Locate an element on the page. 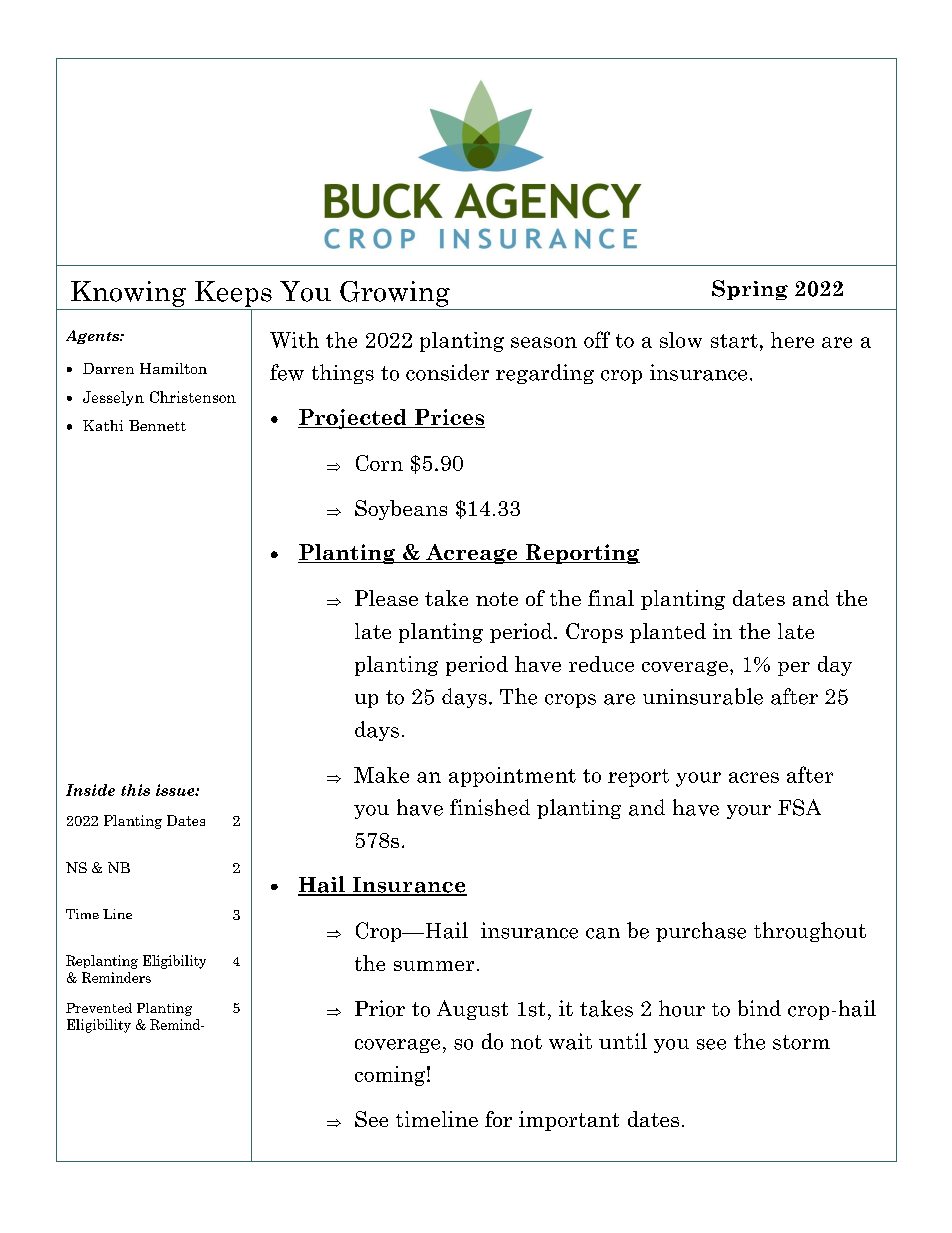 This document has height=1233, width=952. Prior is located at coordinates (380, 1008).
